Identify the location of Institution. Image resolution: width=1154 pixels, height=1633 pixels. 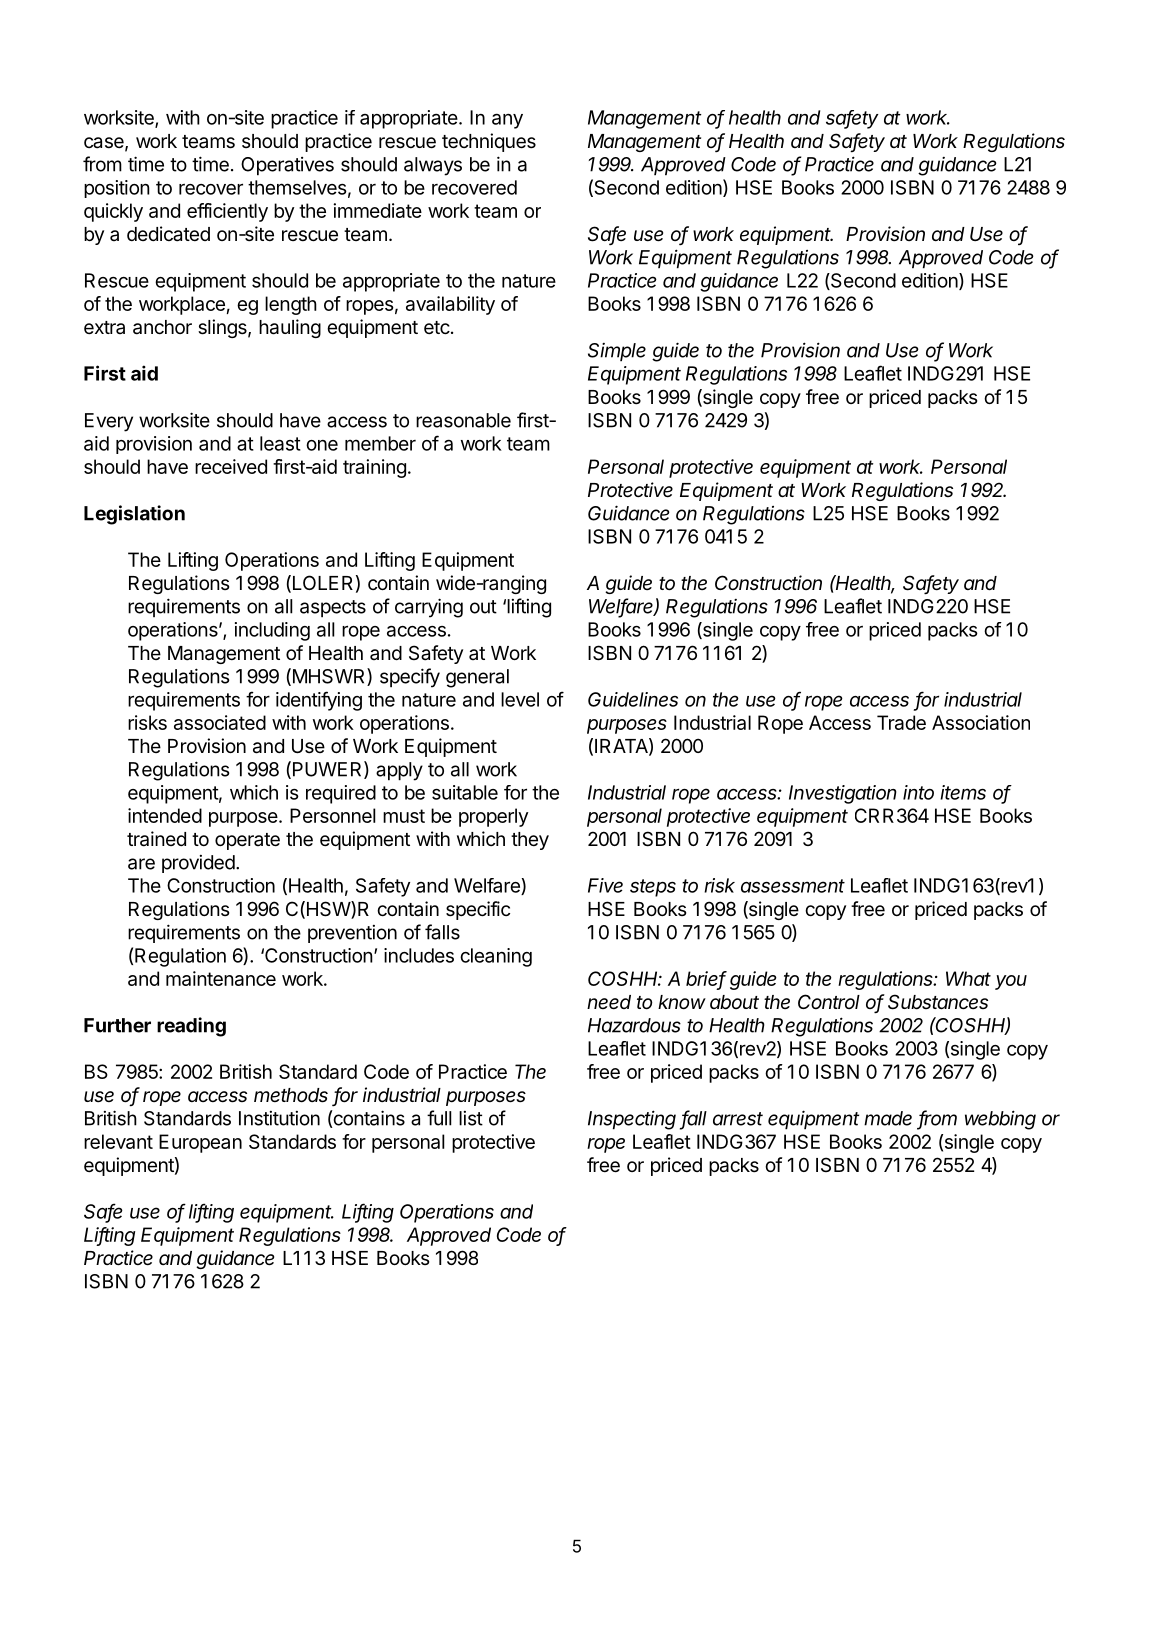
(279, 1118).
